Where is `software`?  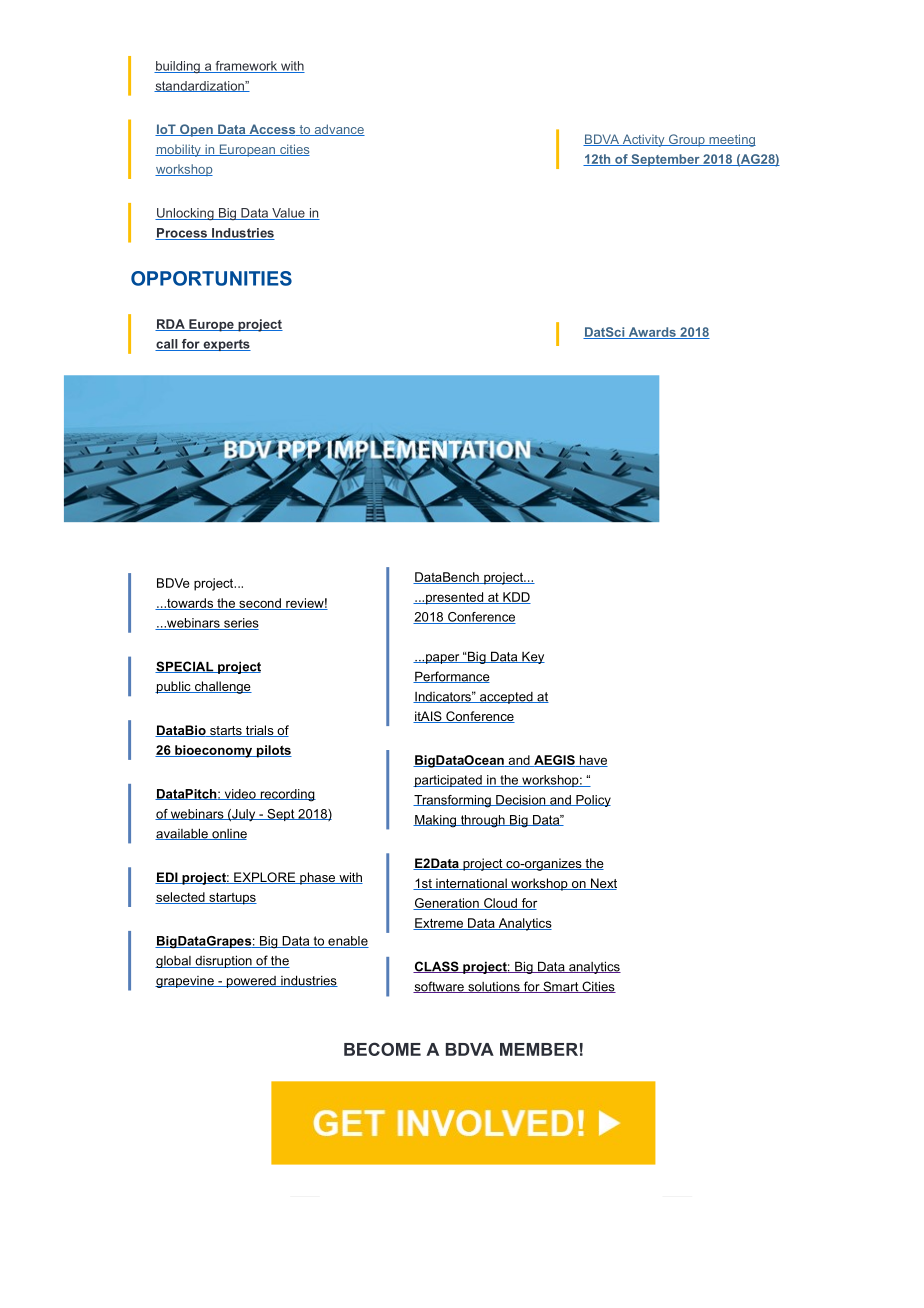 software is located at coordinates (439, 987).
